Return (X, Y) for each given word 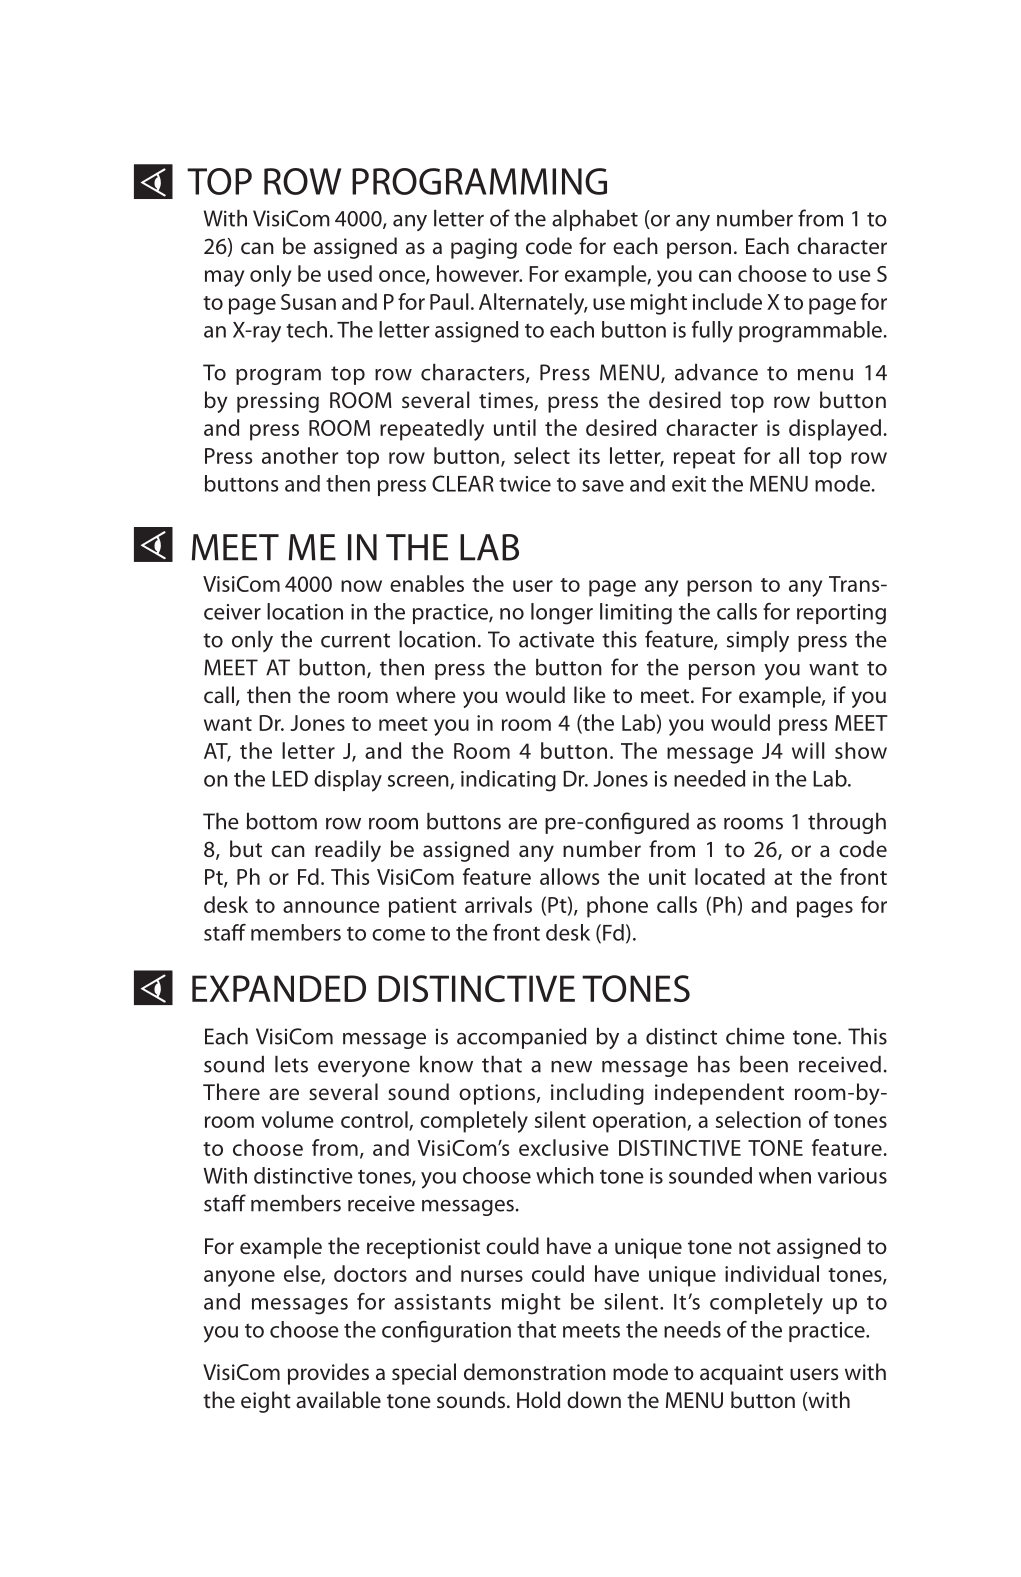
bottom (282, 821)
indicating (508, 781)
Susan (308, 302)
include (727, 301)
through (847, 823)
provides (328, 1374)
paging (484, 248)
